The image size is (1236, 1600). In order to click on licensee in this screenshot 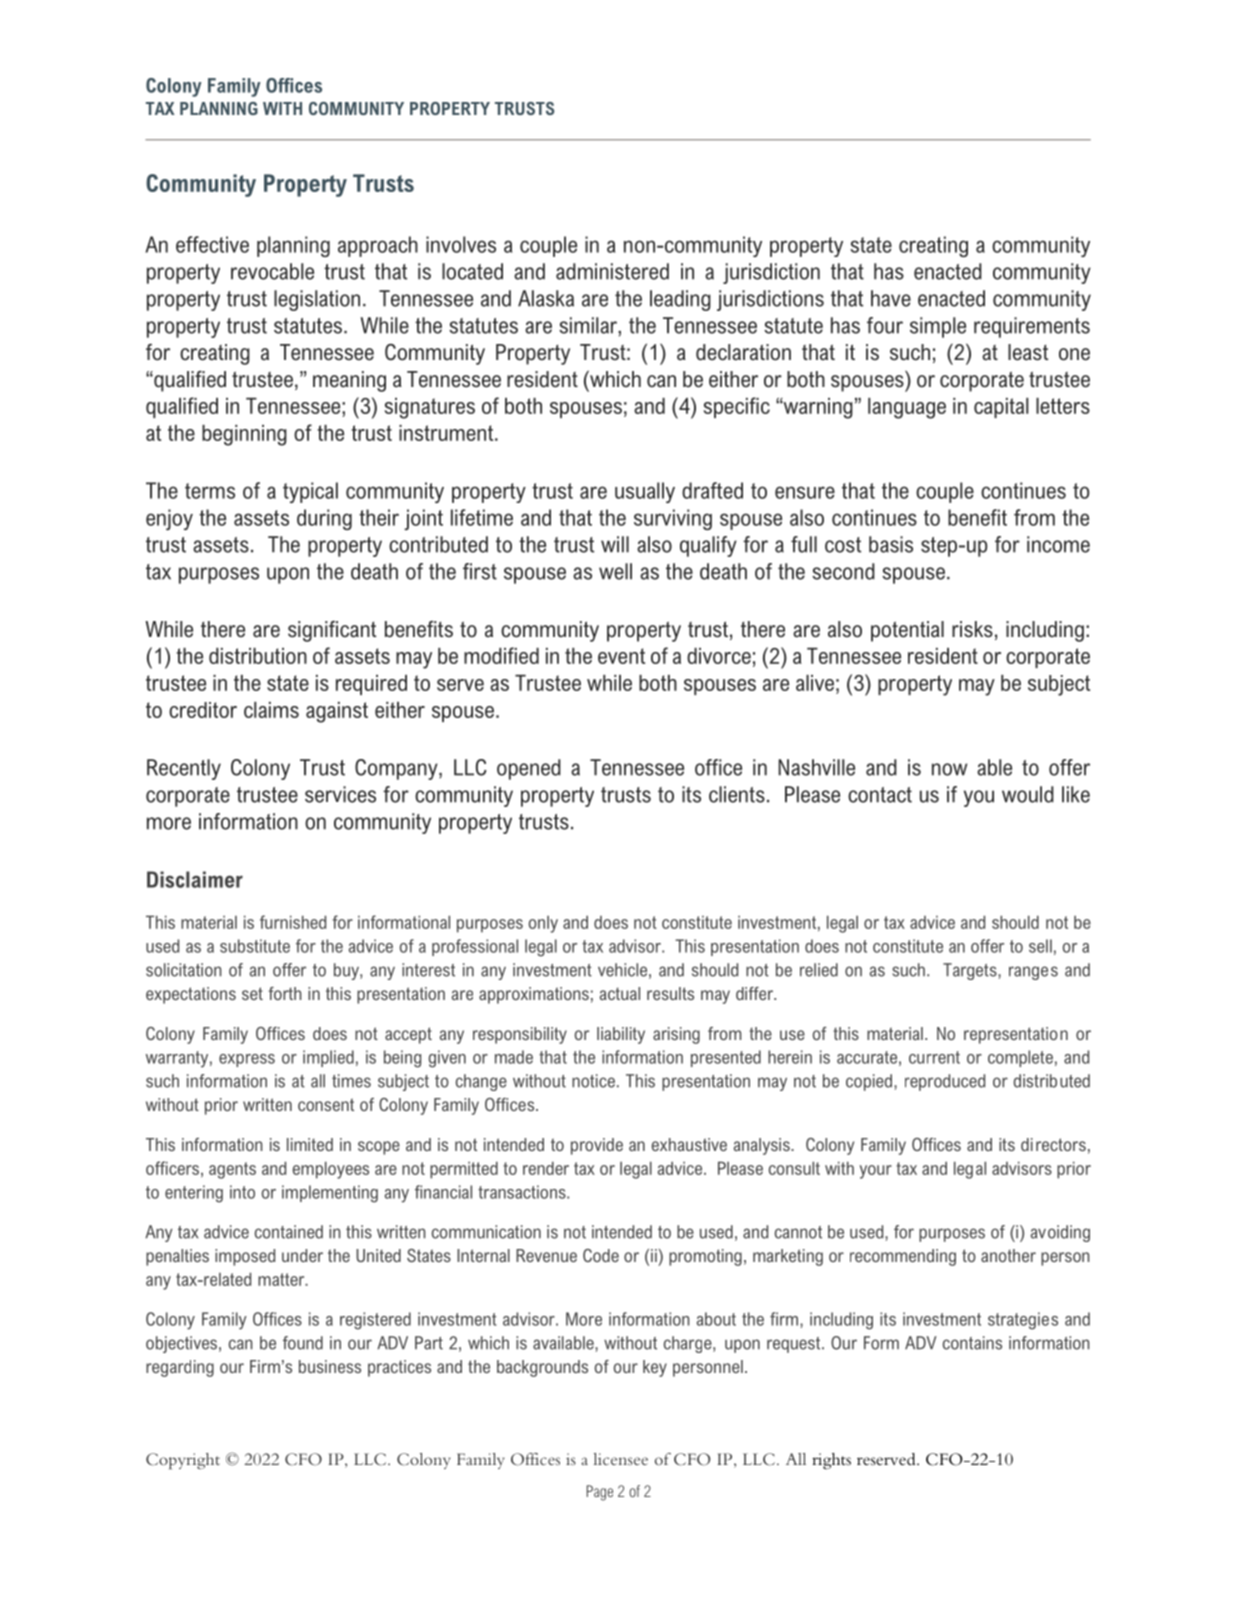, I will do `click(621, 1459)`.
